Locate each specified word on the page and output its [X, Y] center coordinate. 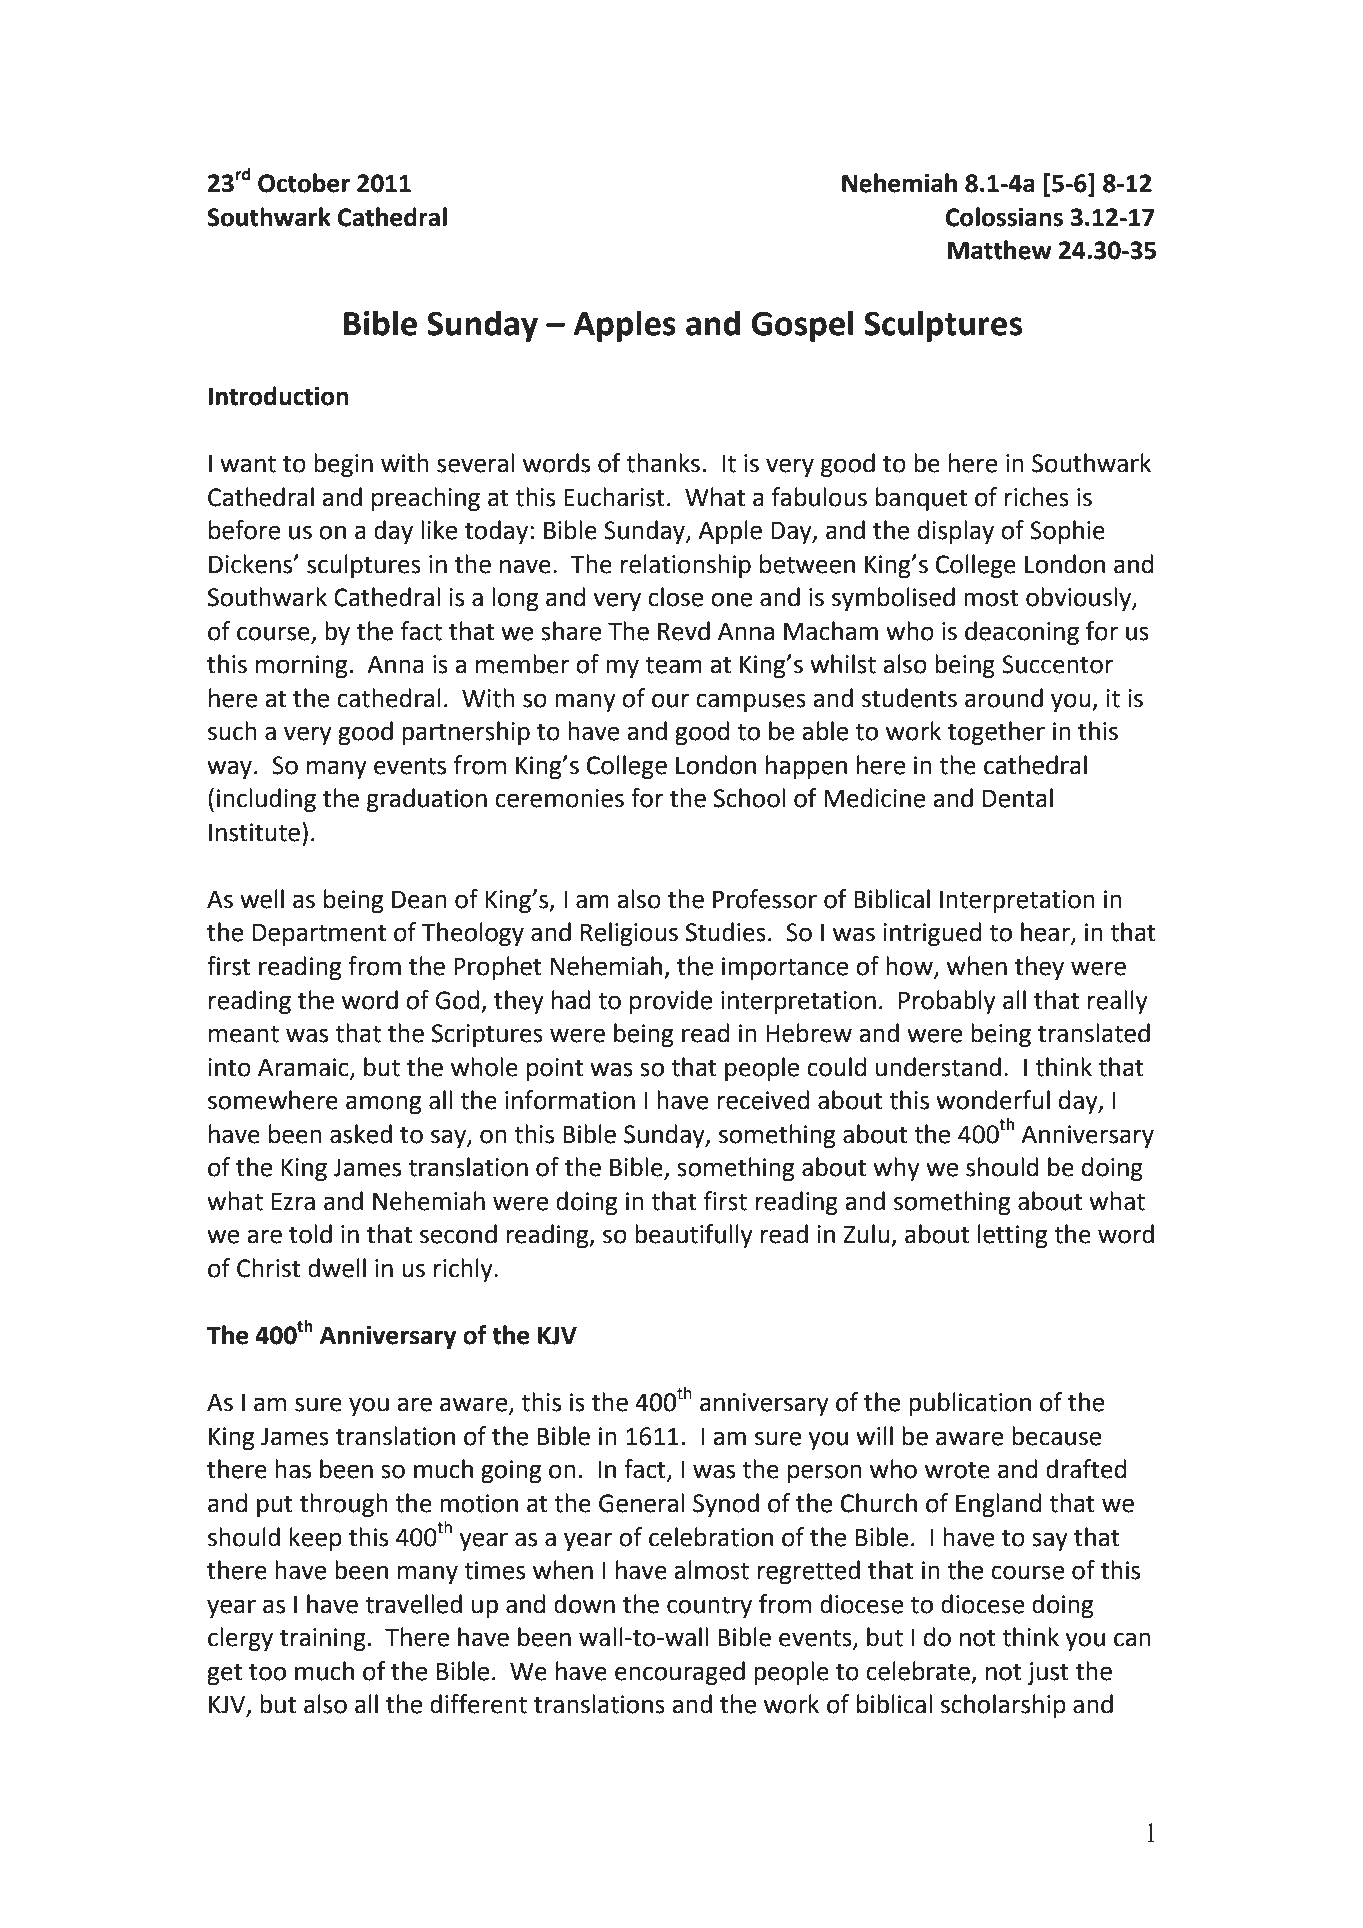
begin [343, 465]
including [266, 800]
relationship [686, 566]
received [763, 1100]
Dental [1018, 798]
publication [970, 1404]
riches [1037, 497]
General [641, 1503]
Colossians [1004, 217]
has [293, 1469]
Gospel [802, 326]
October [304, 183]
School [749, 798]
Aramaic [304, 1068]
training [323, 1639]
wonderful [993, 1100]
